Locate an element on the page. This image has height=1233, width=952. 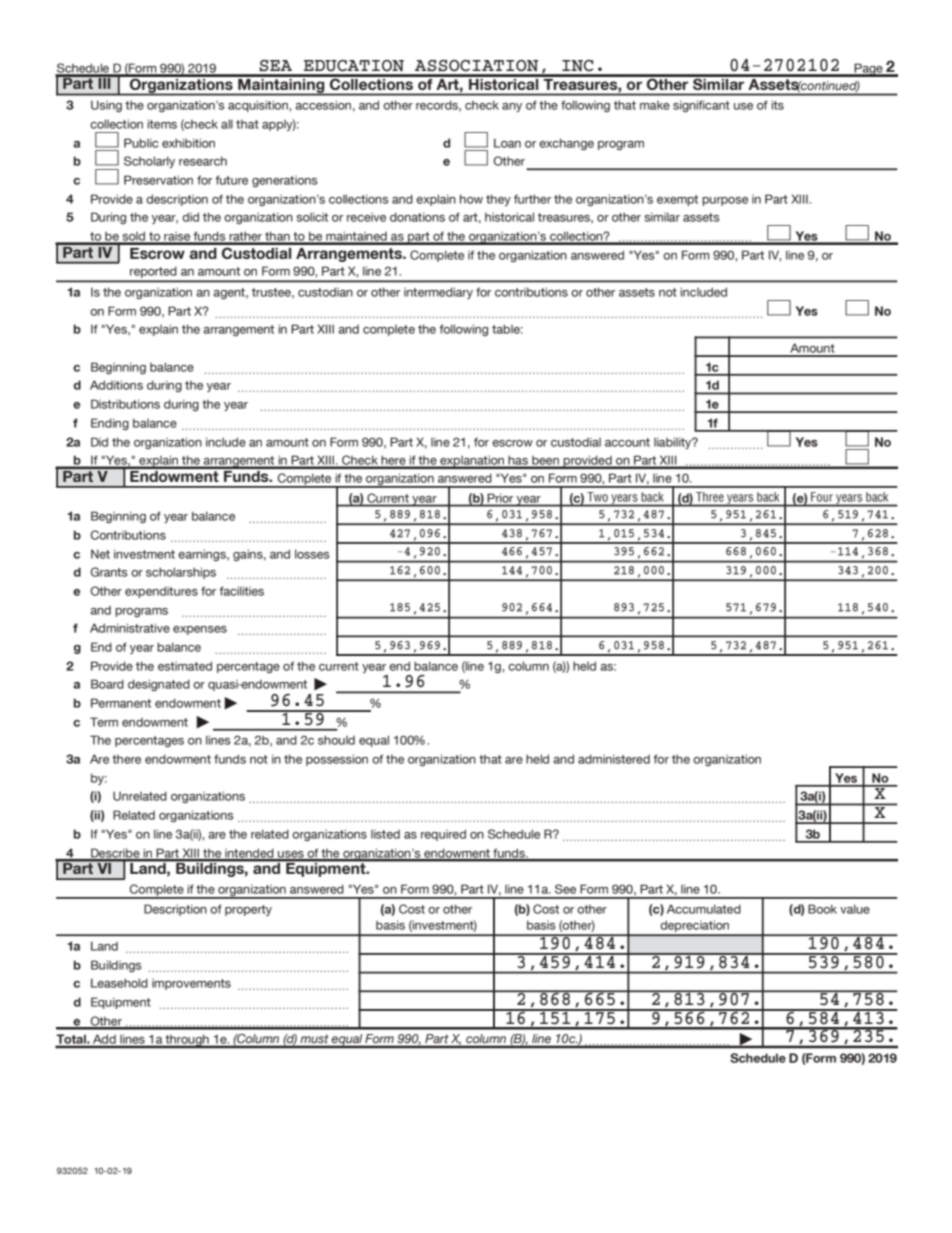
its is located at coordinates (777, 105).
